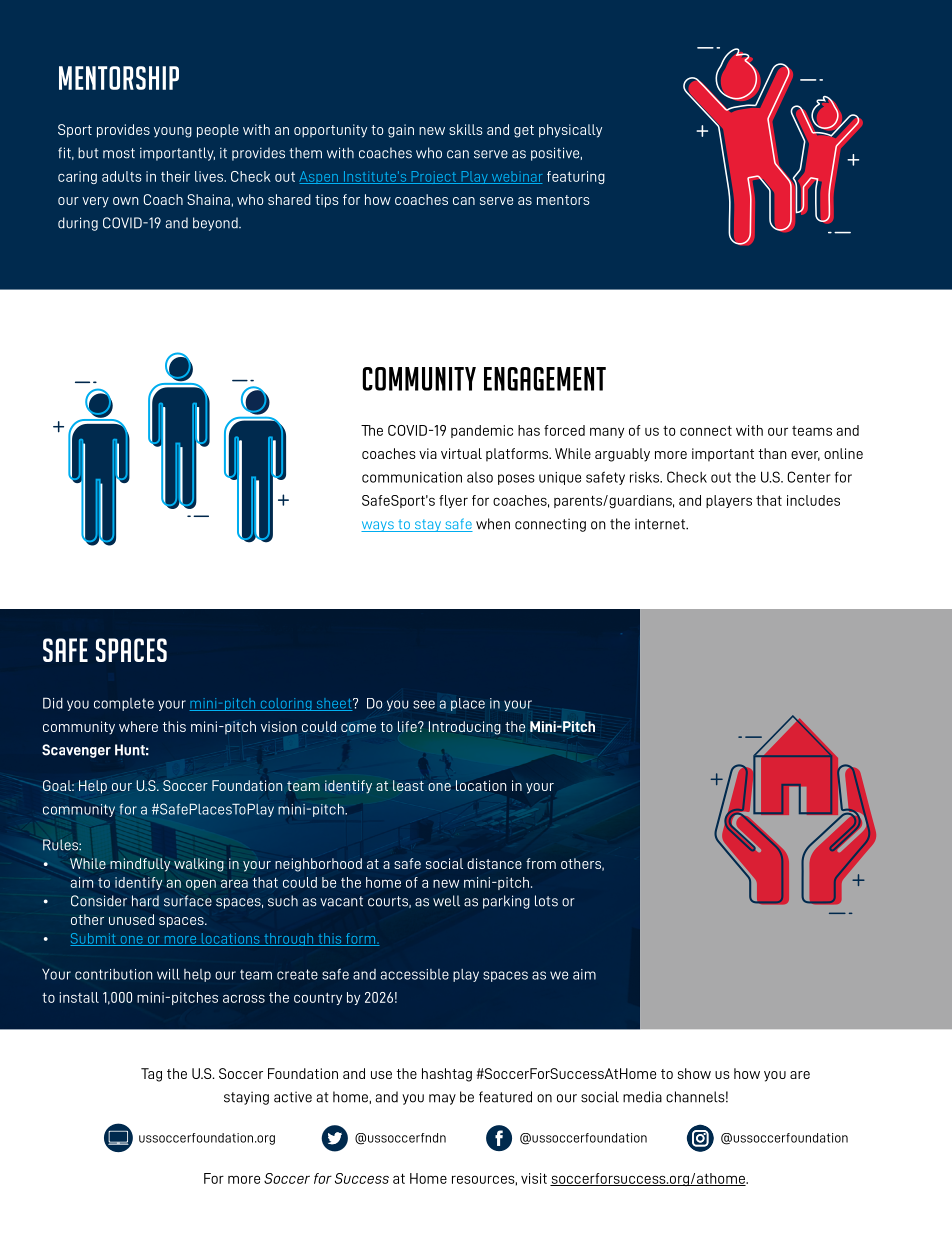  I want to click on show, so click(694, 1073).
